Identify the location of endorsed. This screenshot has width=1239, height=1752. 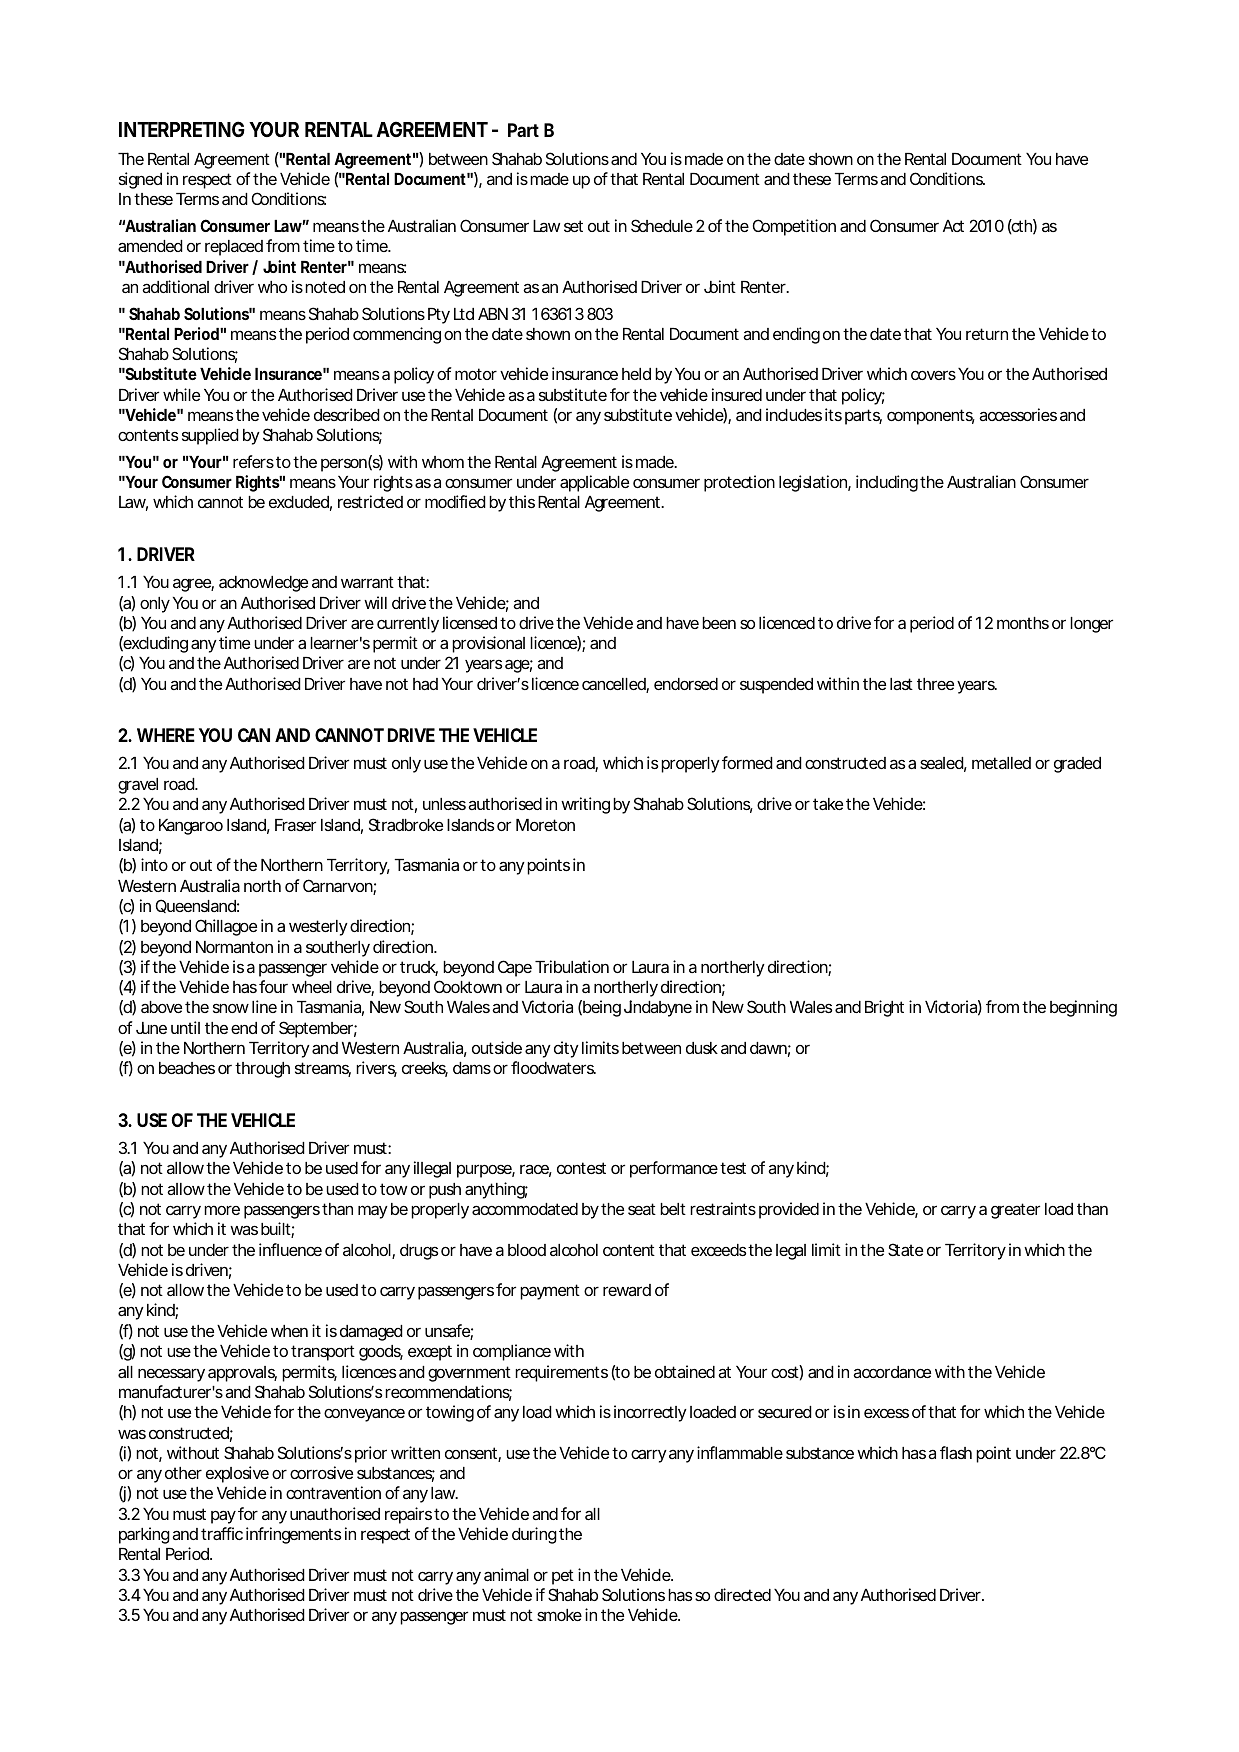
(686, 684).
